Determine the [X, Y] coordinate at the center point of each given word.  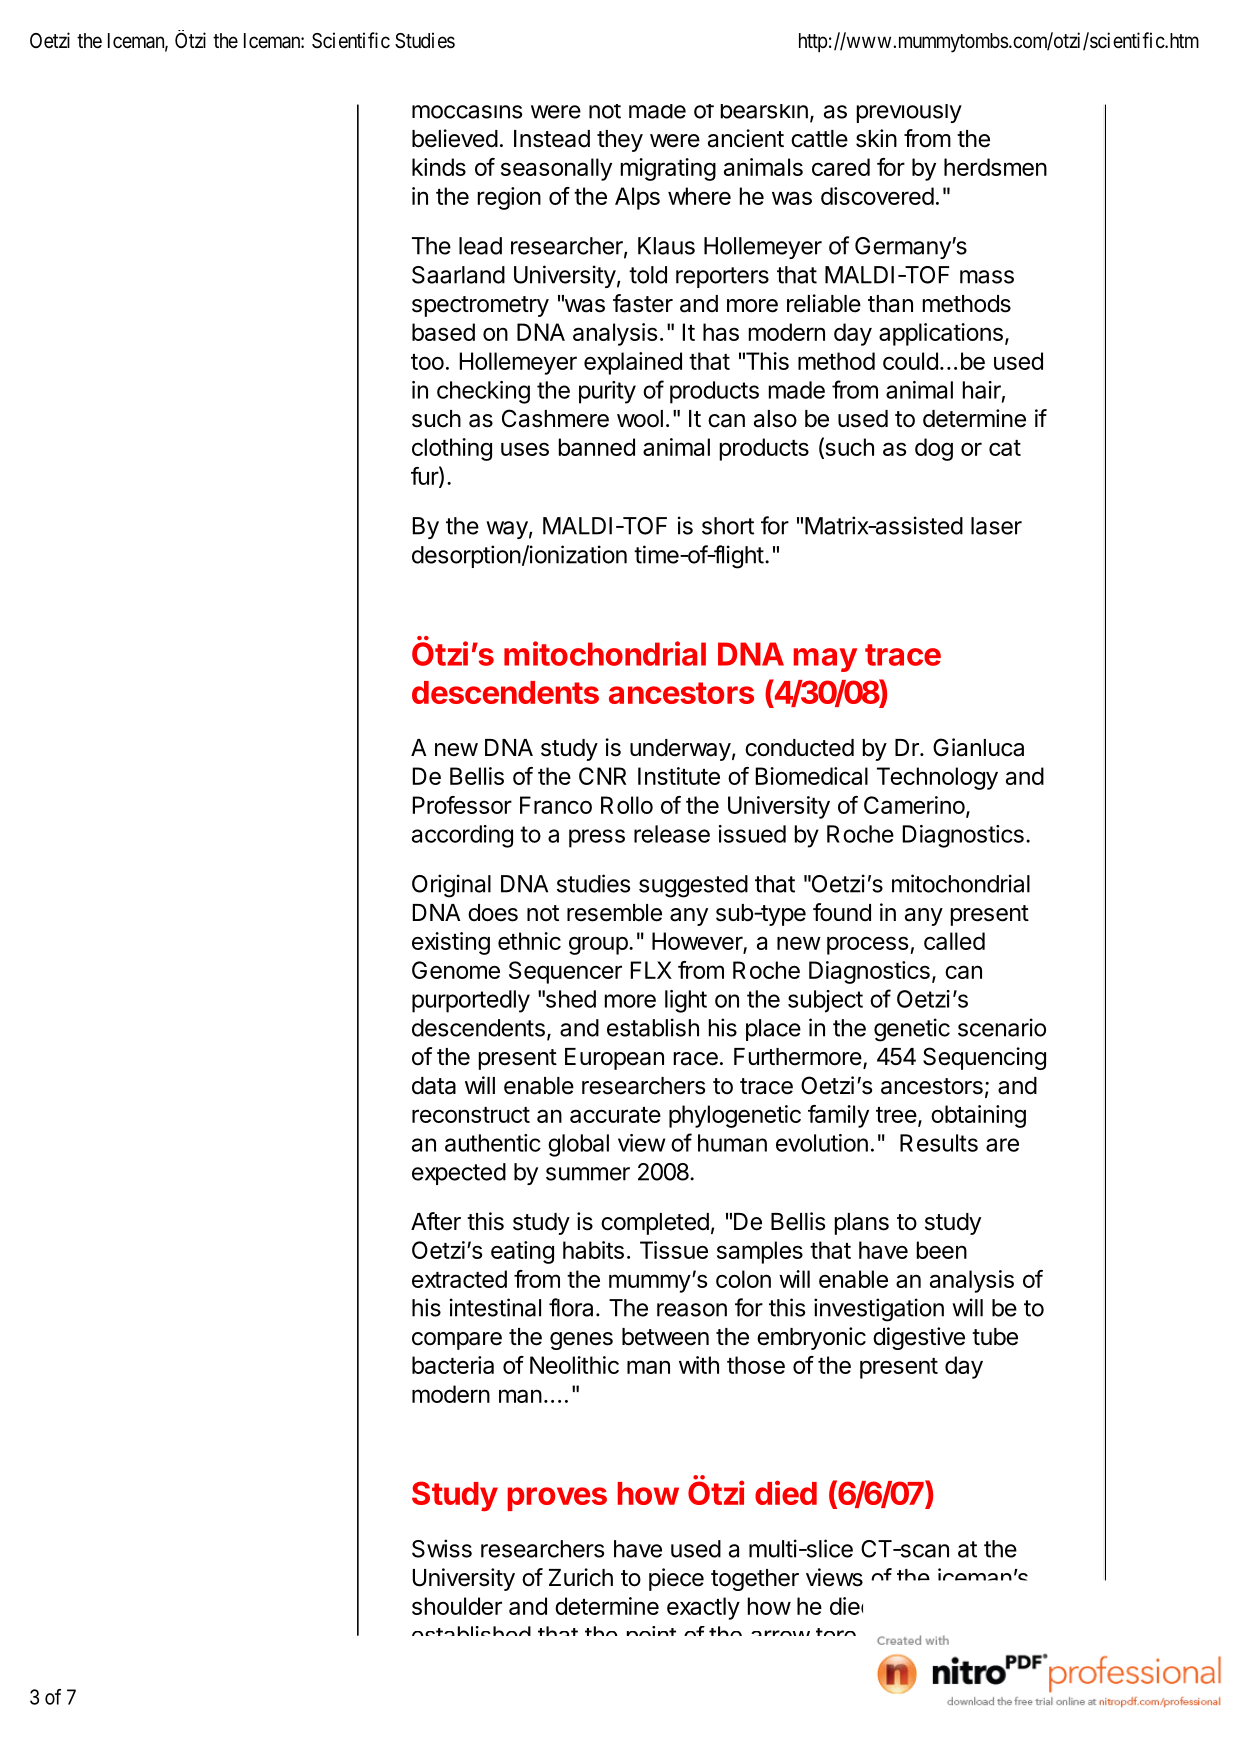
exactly [703, 1608]
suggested [693, 886]
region [509, 198]
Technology [937, 778]
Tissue [674, 1250]
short [728, 526]
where [699, 196]
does [493, 913]
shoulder [457, 1606]
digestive [919, 1338]
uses [525, 449]
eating [522, 1252]
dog [934, 449]
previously [909, 113]
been [942, 1250]
